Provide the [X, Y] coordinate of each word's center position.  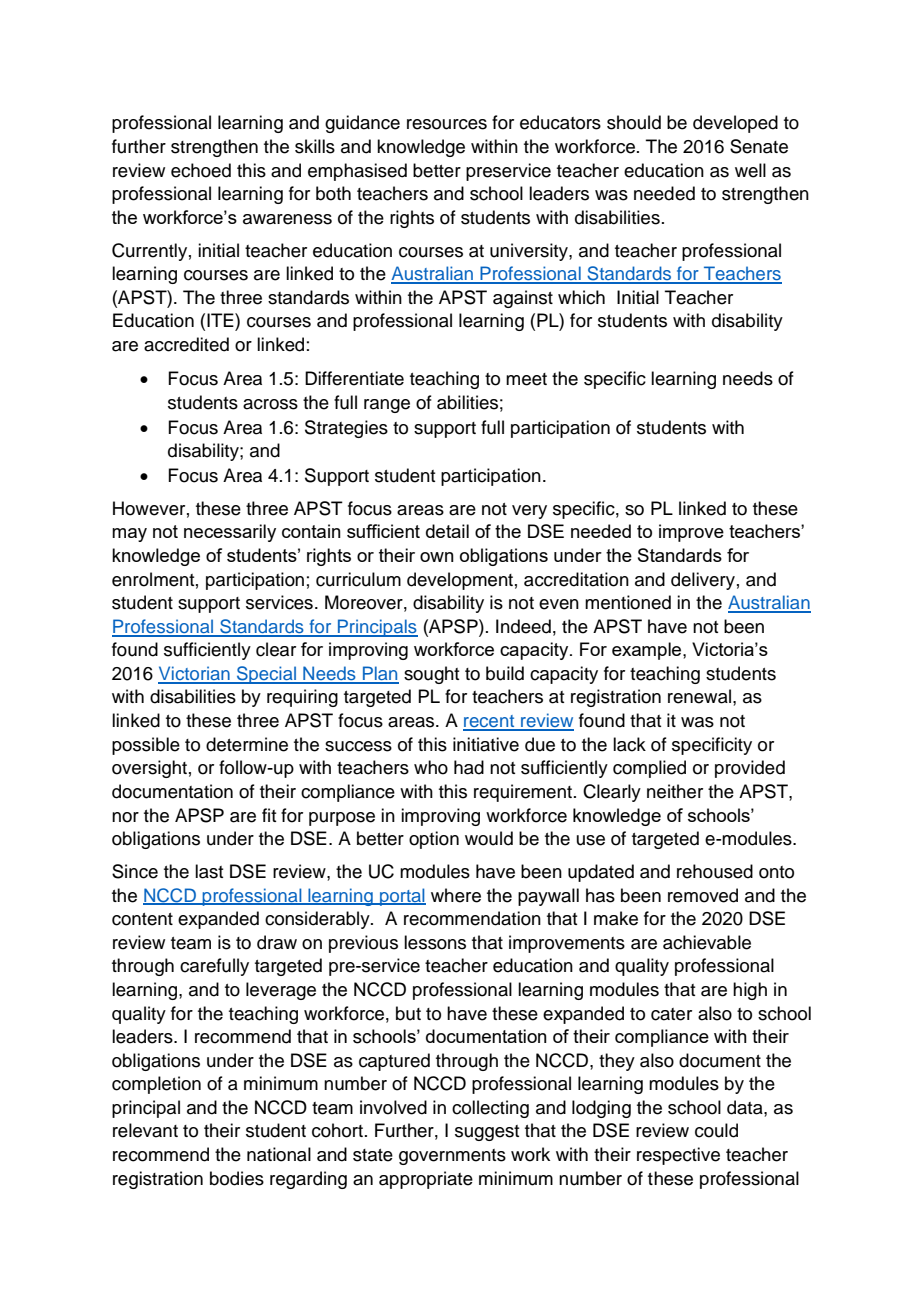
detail [447, 531]
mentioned [628, 602]
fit [269, 815]
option [434, 840]
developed [735, 124]
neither [675, 791]
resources [447, 124]
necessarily [230, 533]
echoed [201, 170]
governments [452, 1157]
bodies [237, 1178]
